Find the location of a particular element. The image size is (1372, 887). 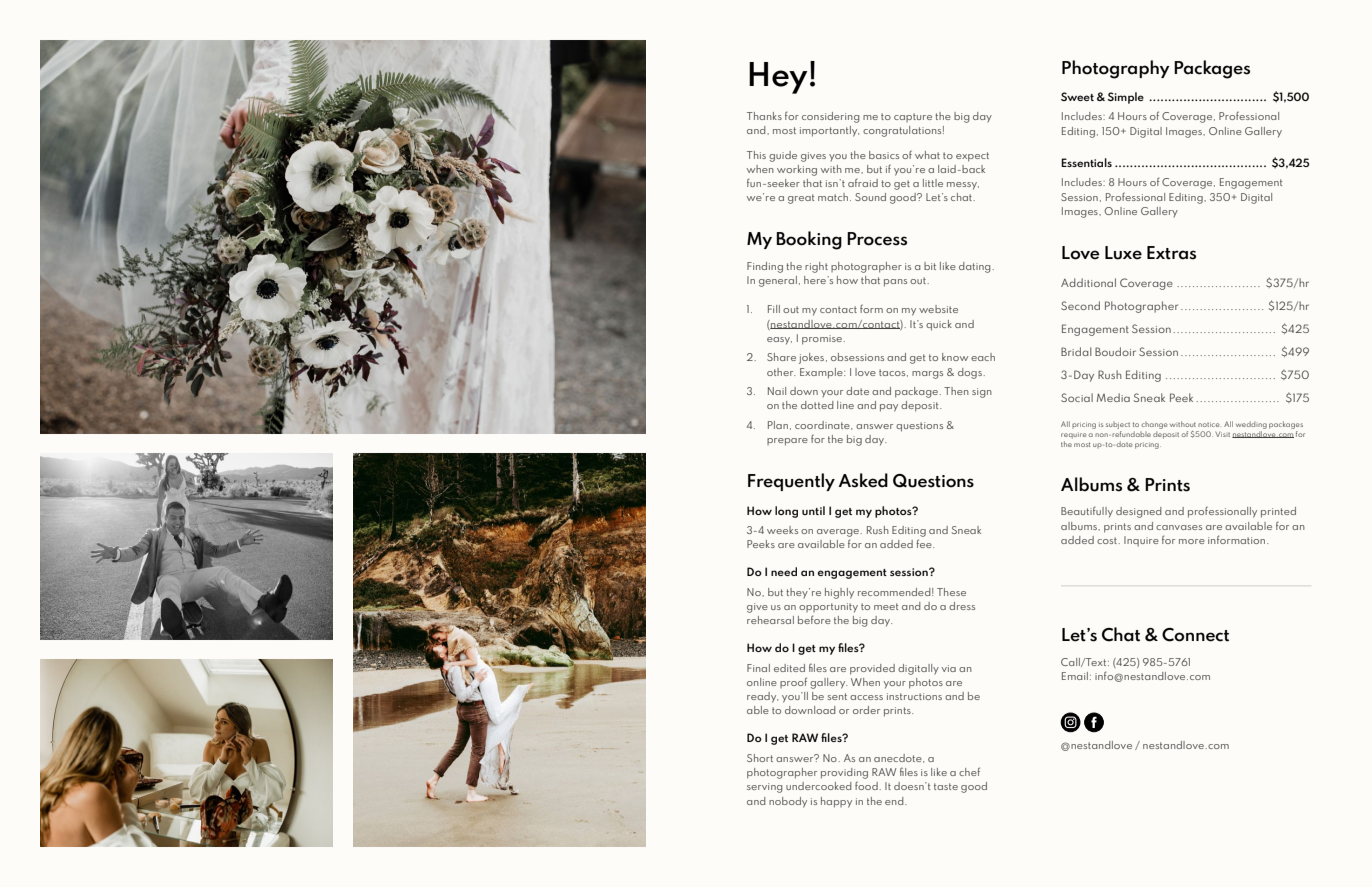

Extras is located at coordinates (1171, 253).
